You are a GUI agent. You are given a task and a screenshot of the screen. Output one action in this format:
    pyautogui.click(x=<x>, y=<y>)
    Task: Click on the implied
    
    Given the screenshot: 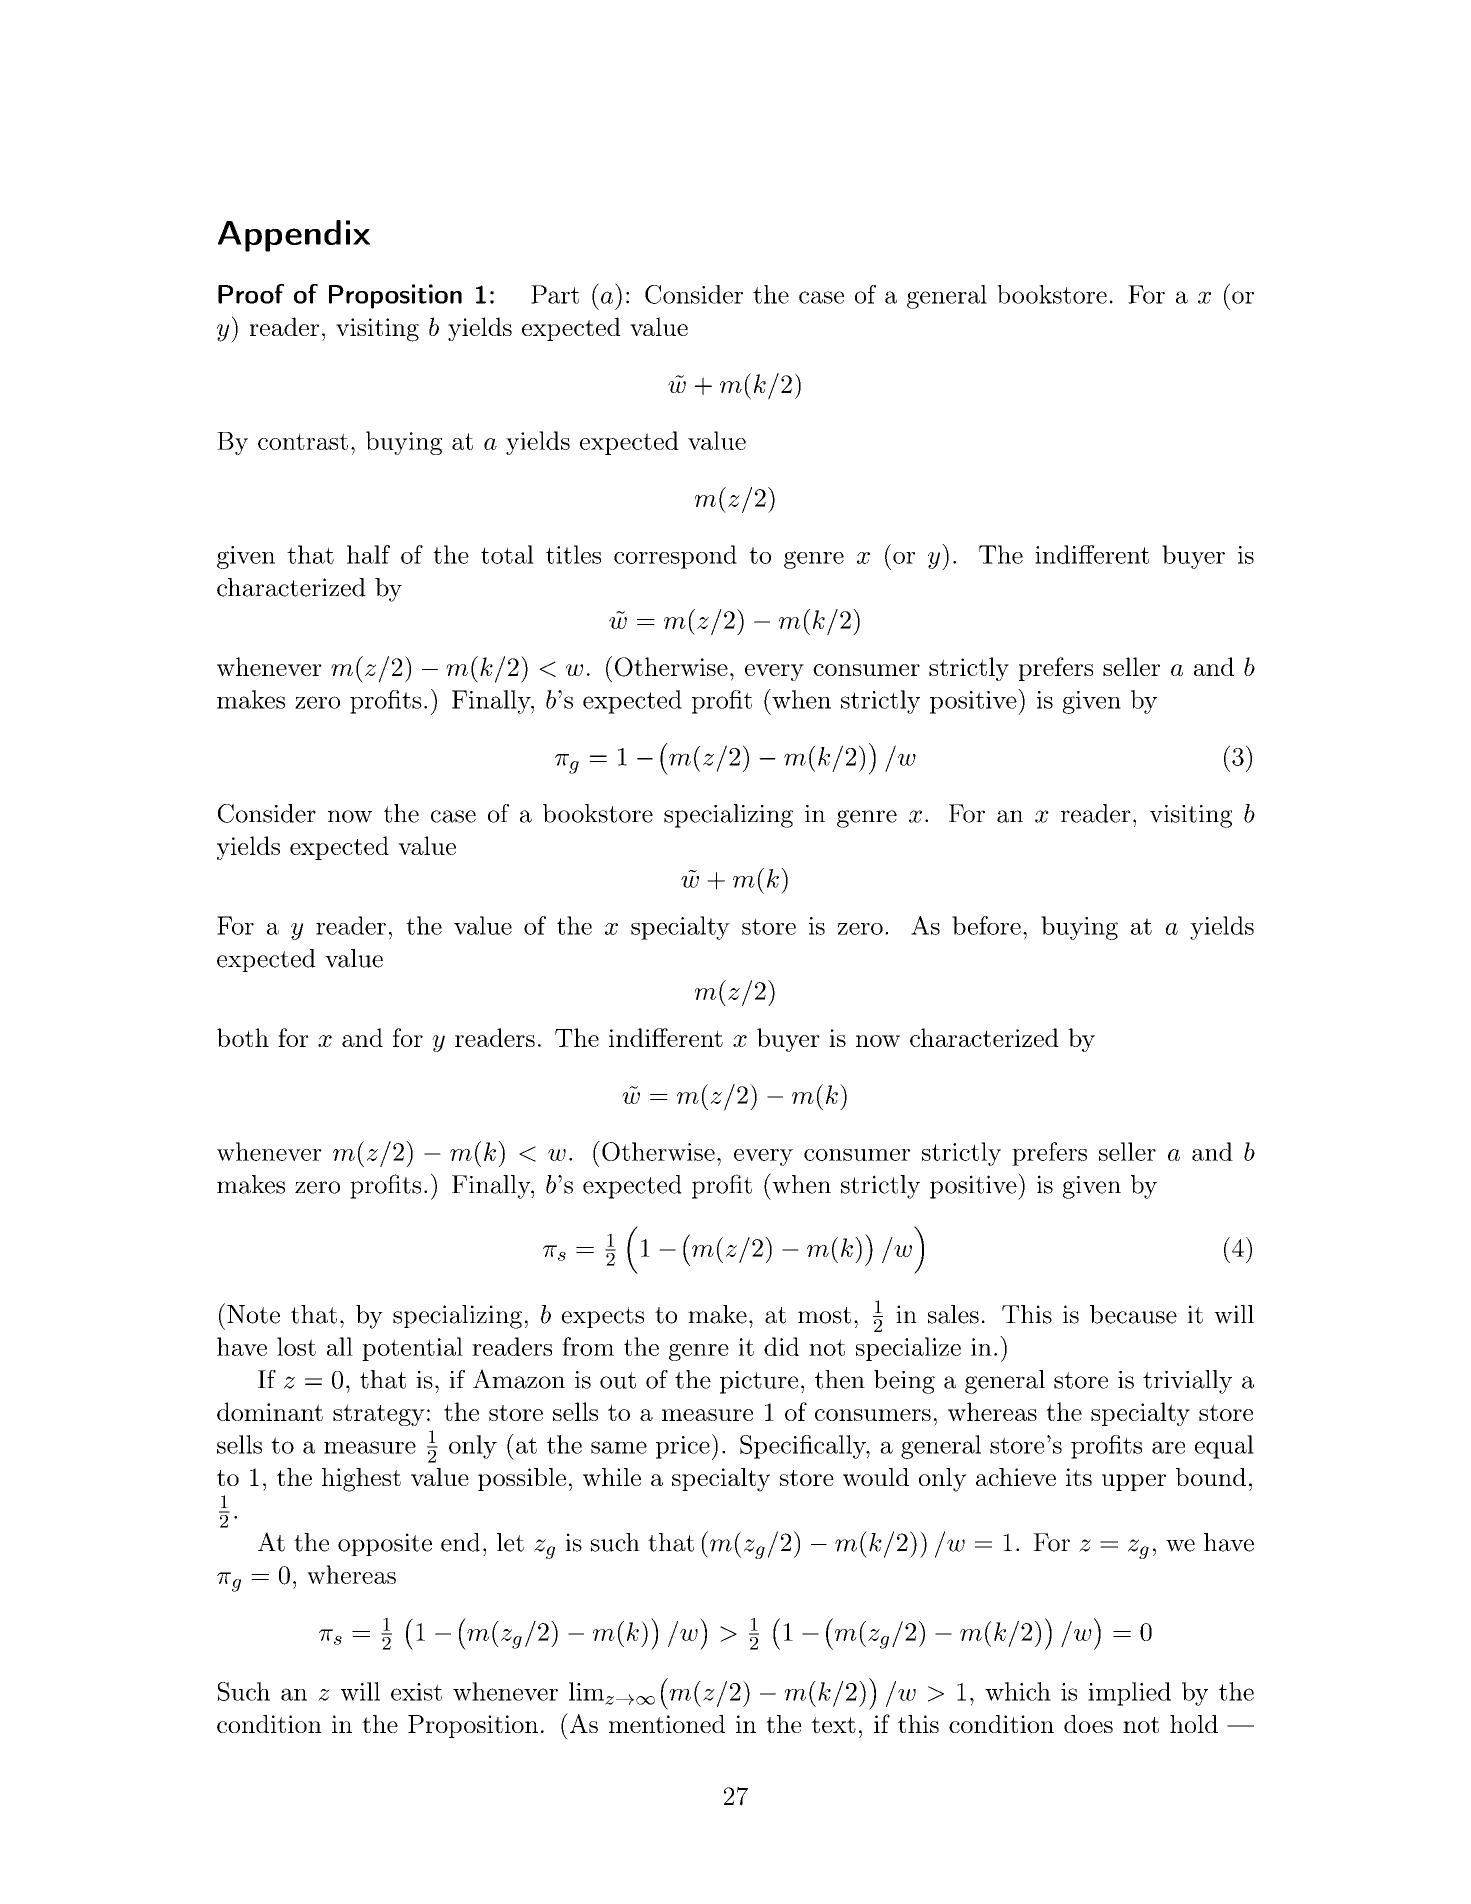 What is the action you would take?
    pyautogui.click(x=1129, y=1694)
